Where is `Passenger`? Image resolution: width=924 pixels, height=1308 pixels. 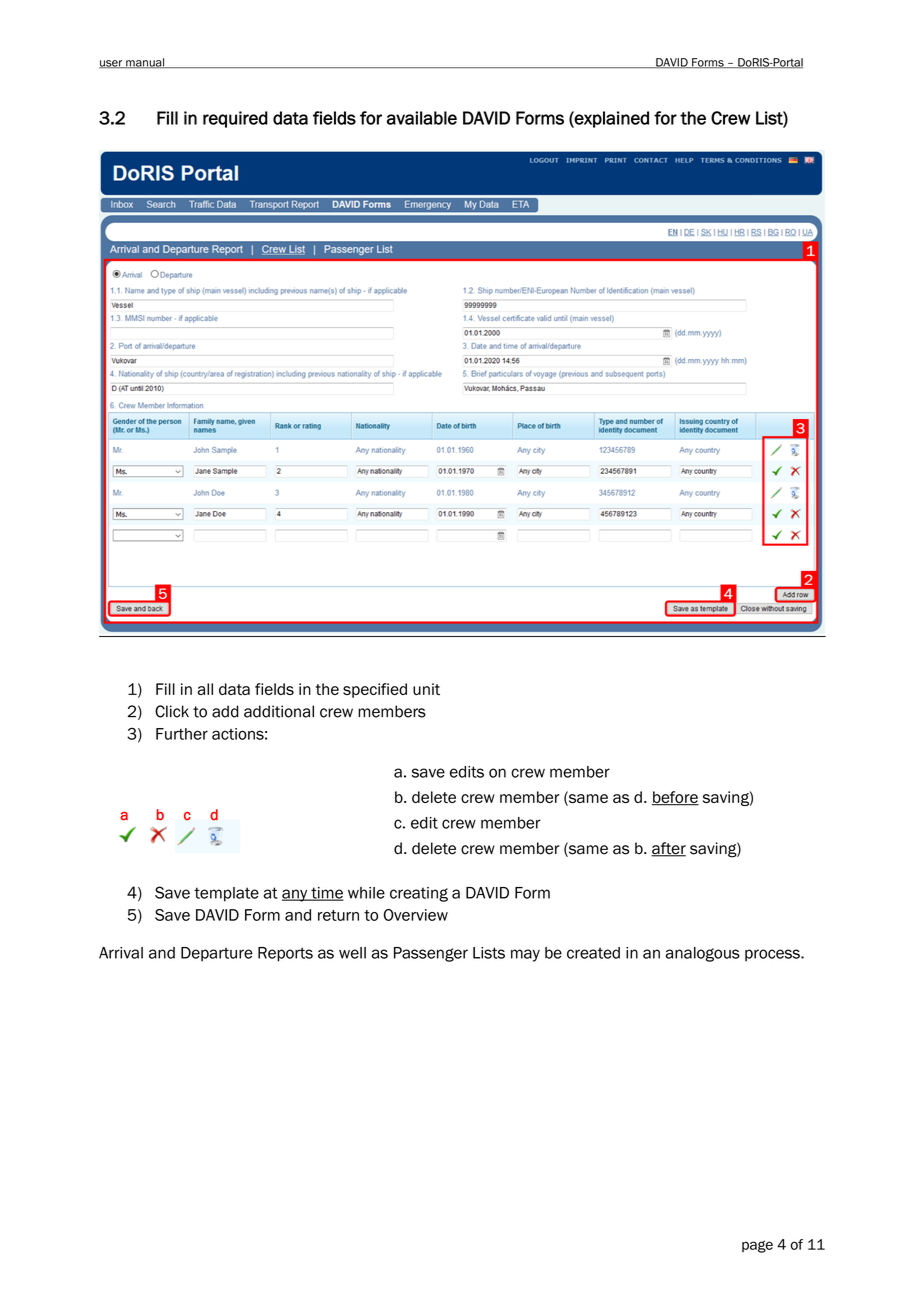
Passenger is located at coordinates (431, 954).
